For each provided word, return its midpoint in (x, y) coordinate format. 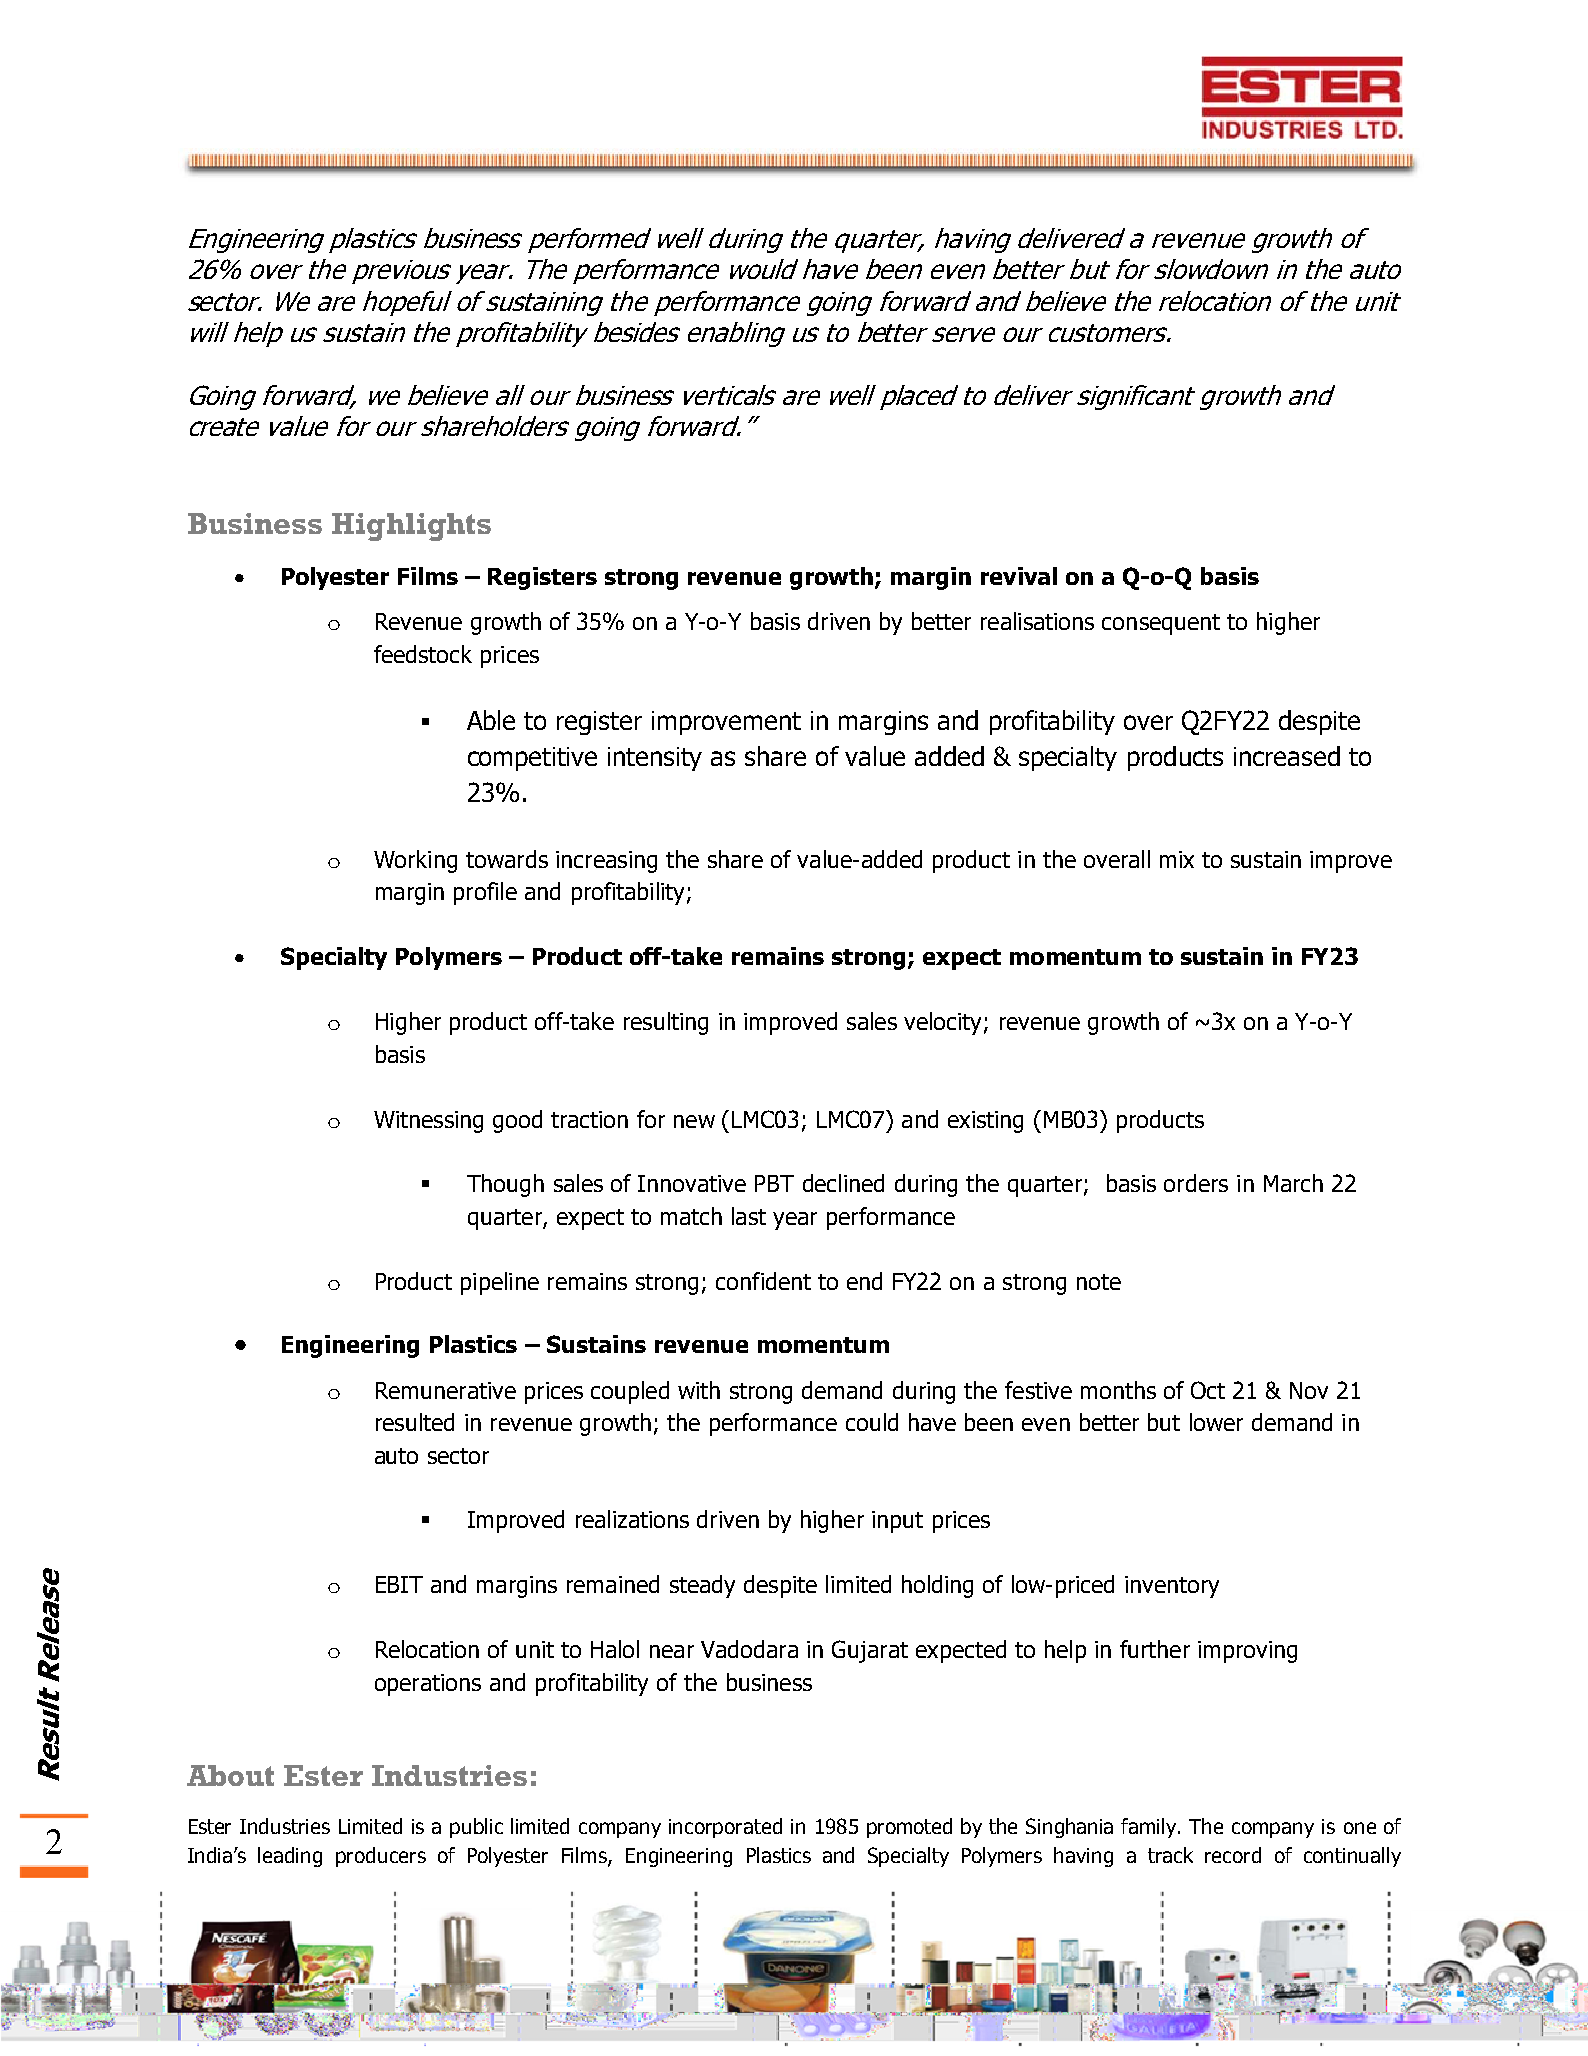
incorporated (725, 1828)
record (1233, 1855)
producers (381, 1857)
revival (1019, 576)
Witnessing (428, 1122)
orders (1196, 1183)
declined (843, 1183)
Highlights (411, 527)
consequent (1161, 624)
